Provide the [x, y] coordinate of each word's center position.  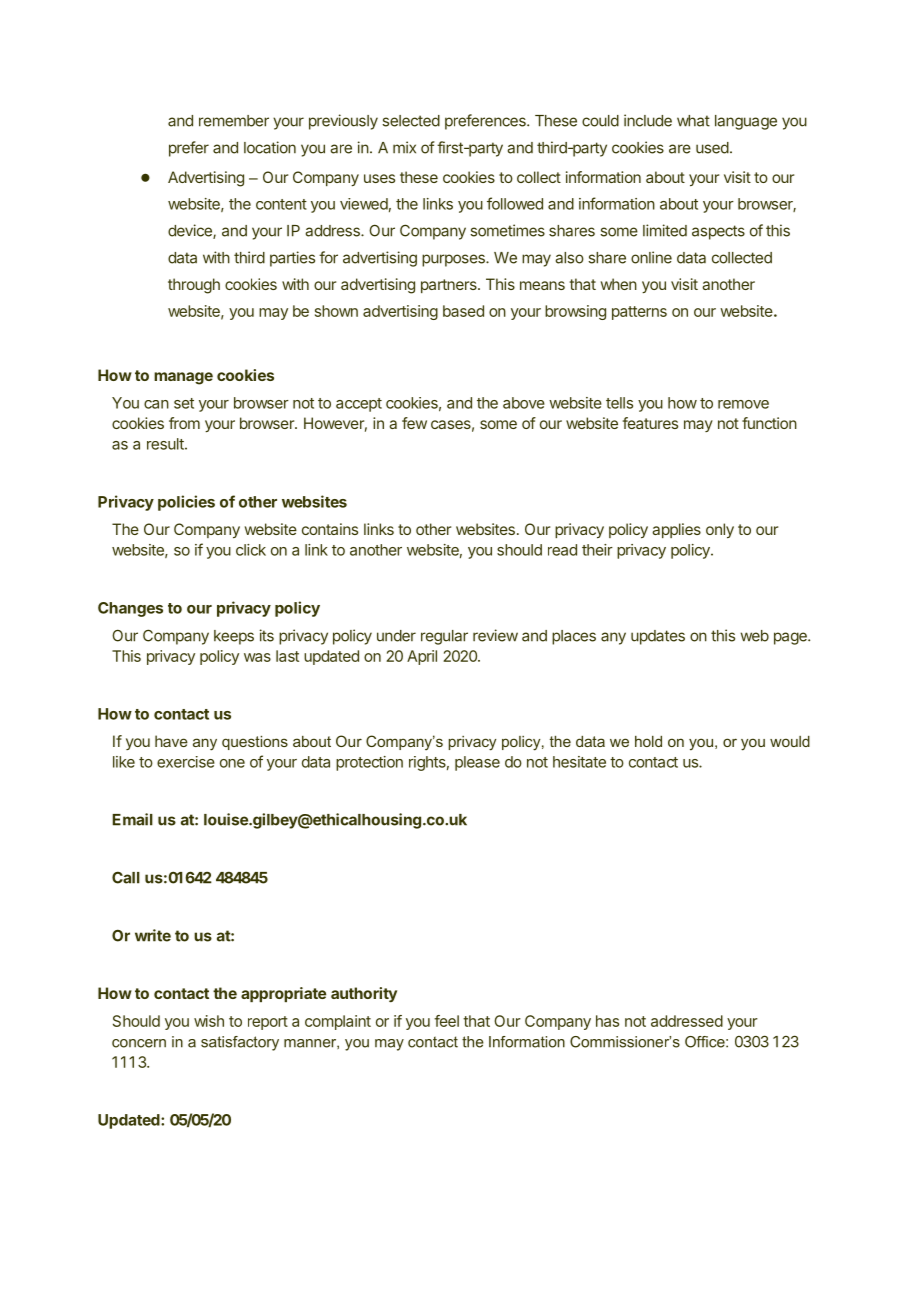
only [720, 530]
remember [234, 121]
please [477, 763]
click [251, 550]
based [463, 311]
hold [648, 741]
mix [404, 147]
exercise [186, 762]
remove [743, 404]
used [712, 148]
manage [183, 378]
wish [209, 1021]
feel [446, 1021]
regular [444, 637]
